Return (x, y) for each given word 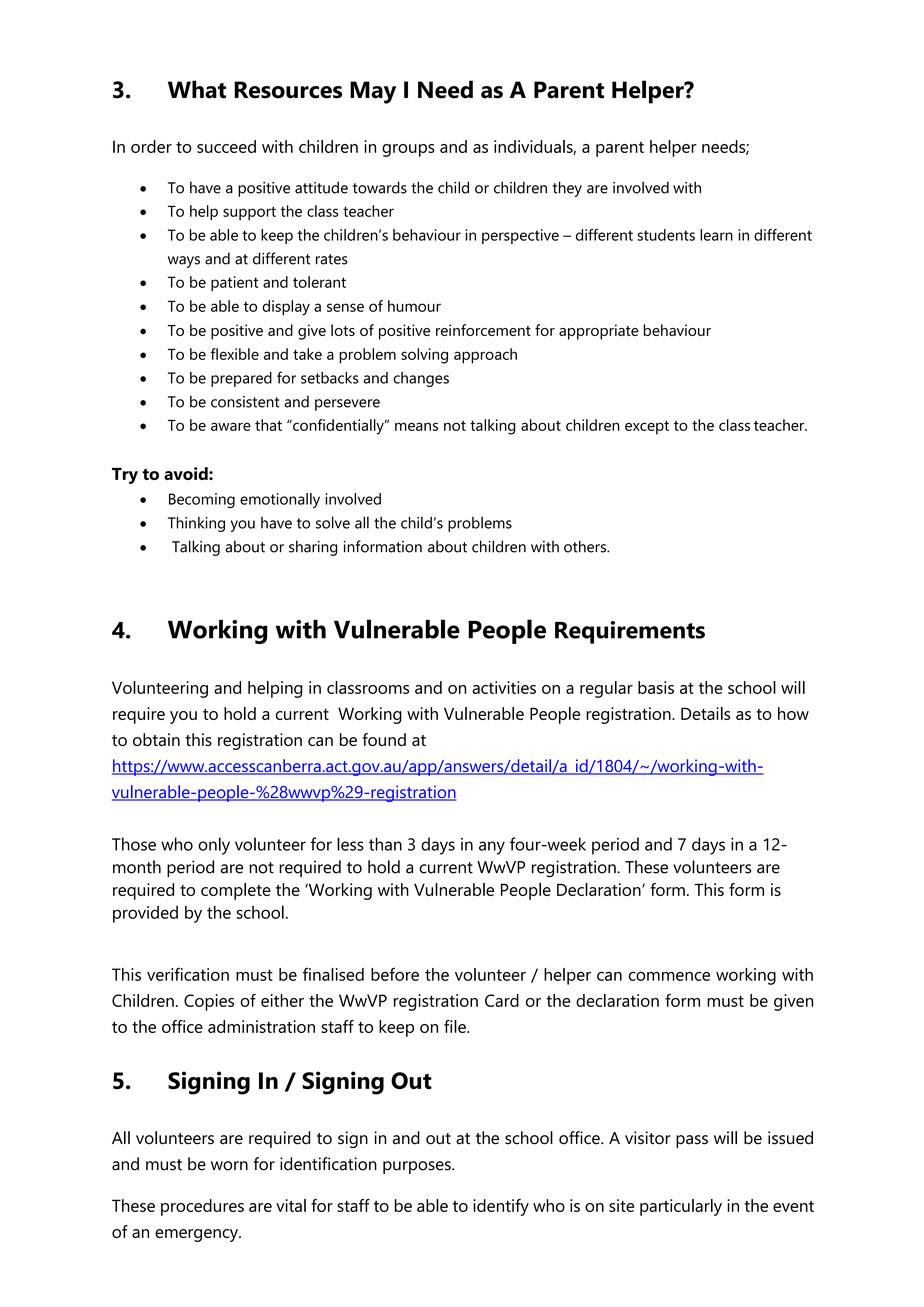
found (384, 739)
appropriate (599, 332)
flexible (235, 354)
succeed (226, 146)
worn (229, 1166)
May (373, 92)
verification (188, 974)
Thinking (196, 524)
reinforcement (483, 330)
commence (669, 976)
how (793, 713)
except (647, 428)
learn (716, 235)
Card (502, 1000)
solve (333, 522)
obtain (156, 739)
